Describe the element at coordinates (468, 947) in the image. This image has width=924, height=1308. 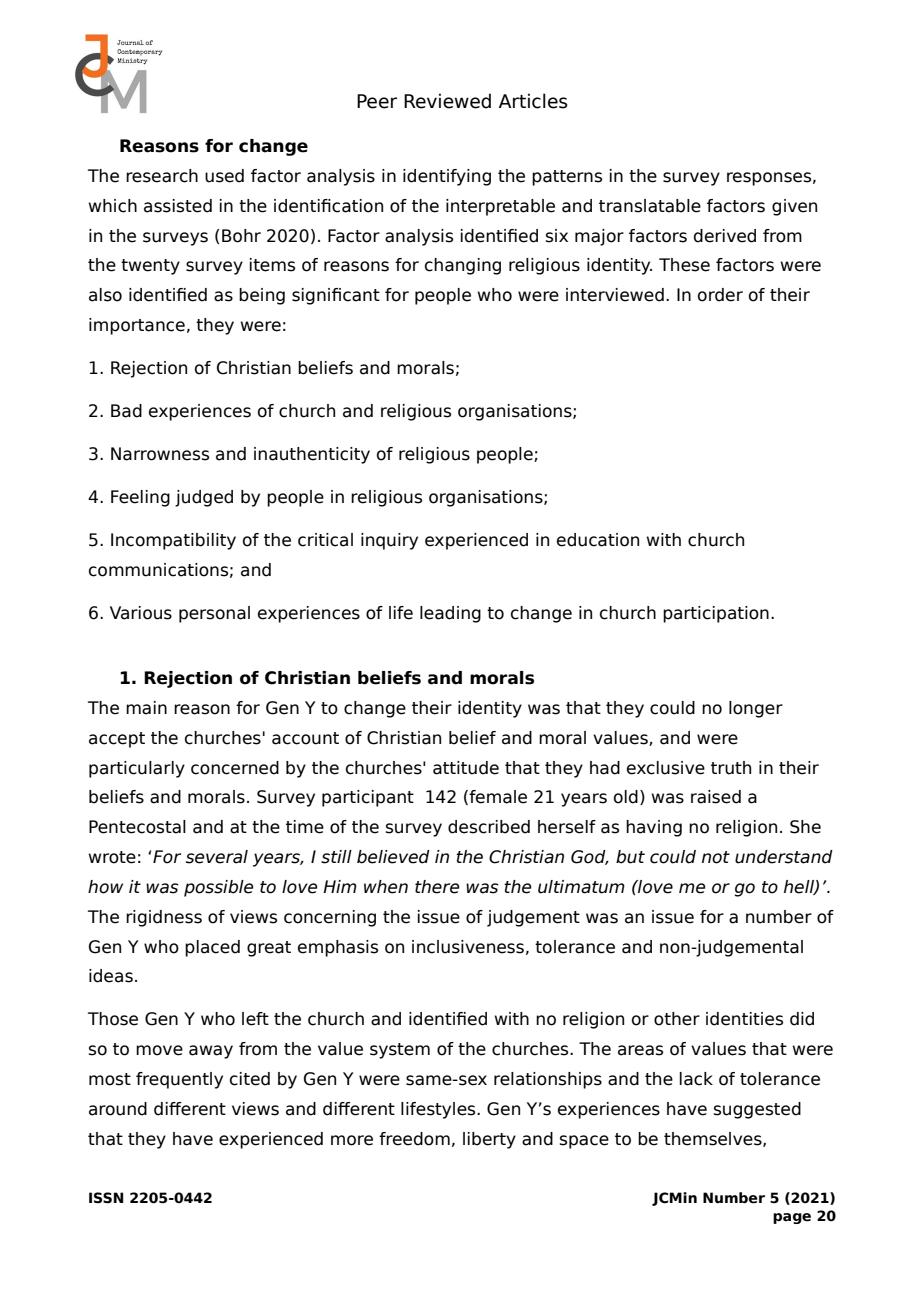
I see `inclusiveness` at that location.
